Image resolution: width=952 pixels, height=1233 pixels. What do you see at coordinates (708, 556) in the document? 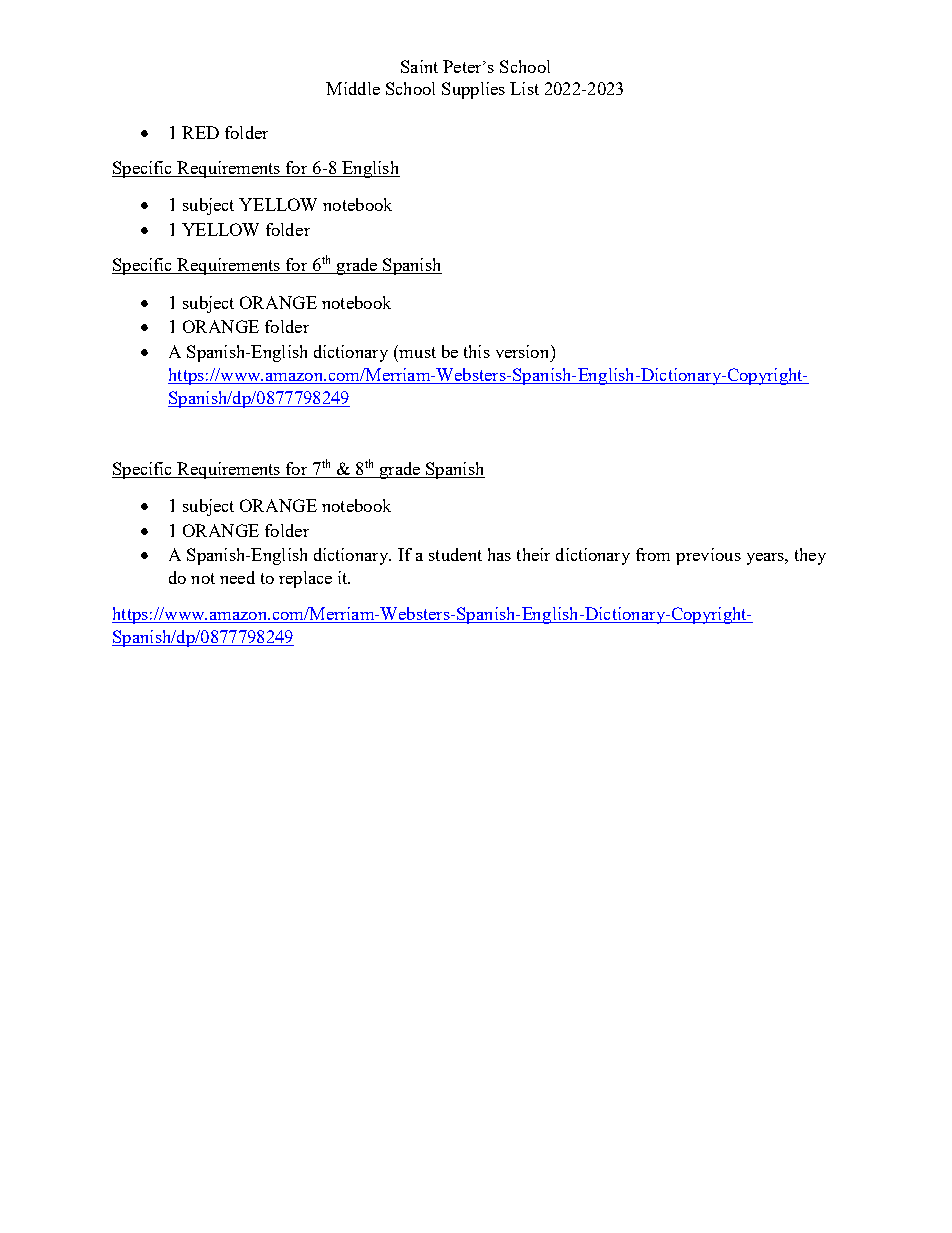
I see `previous` at bounding box center [708, 556].
